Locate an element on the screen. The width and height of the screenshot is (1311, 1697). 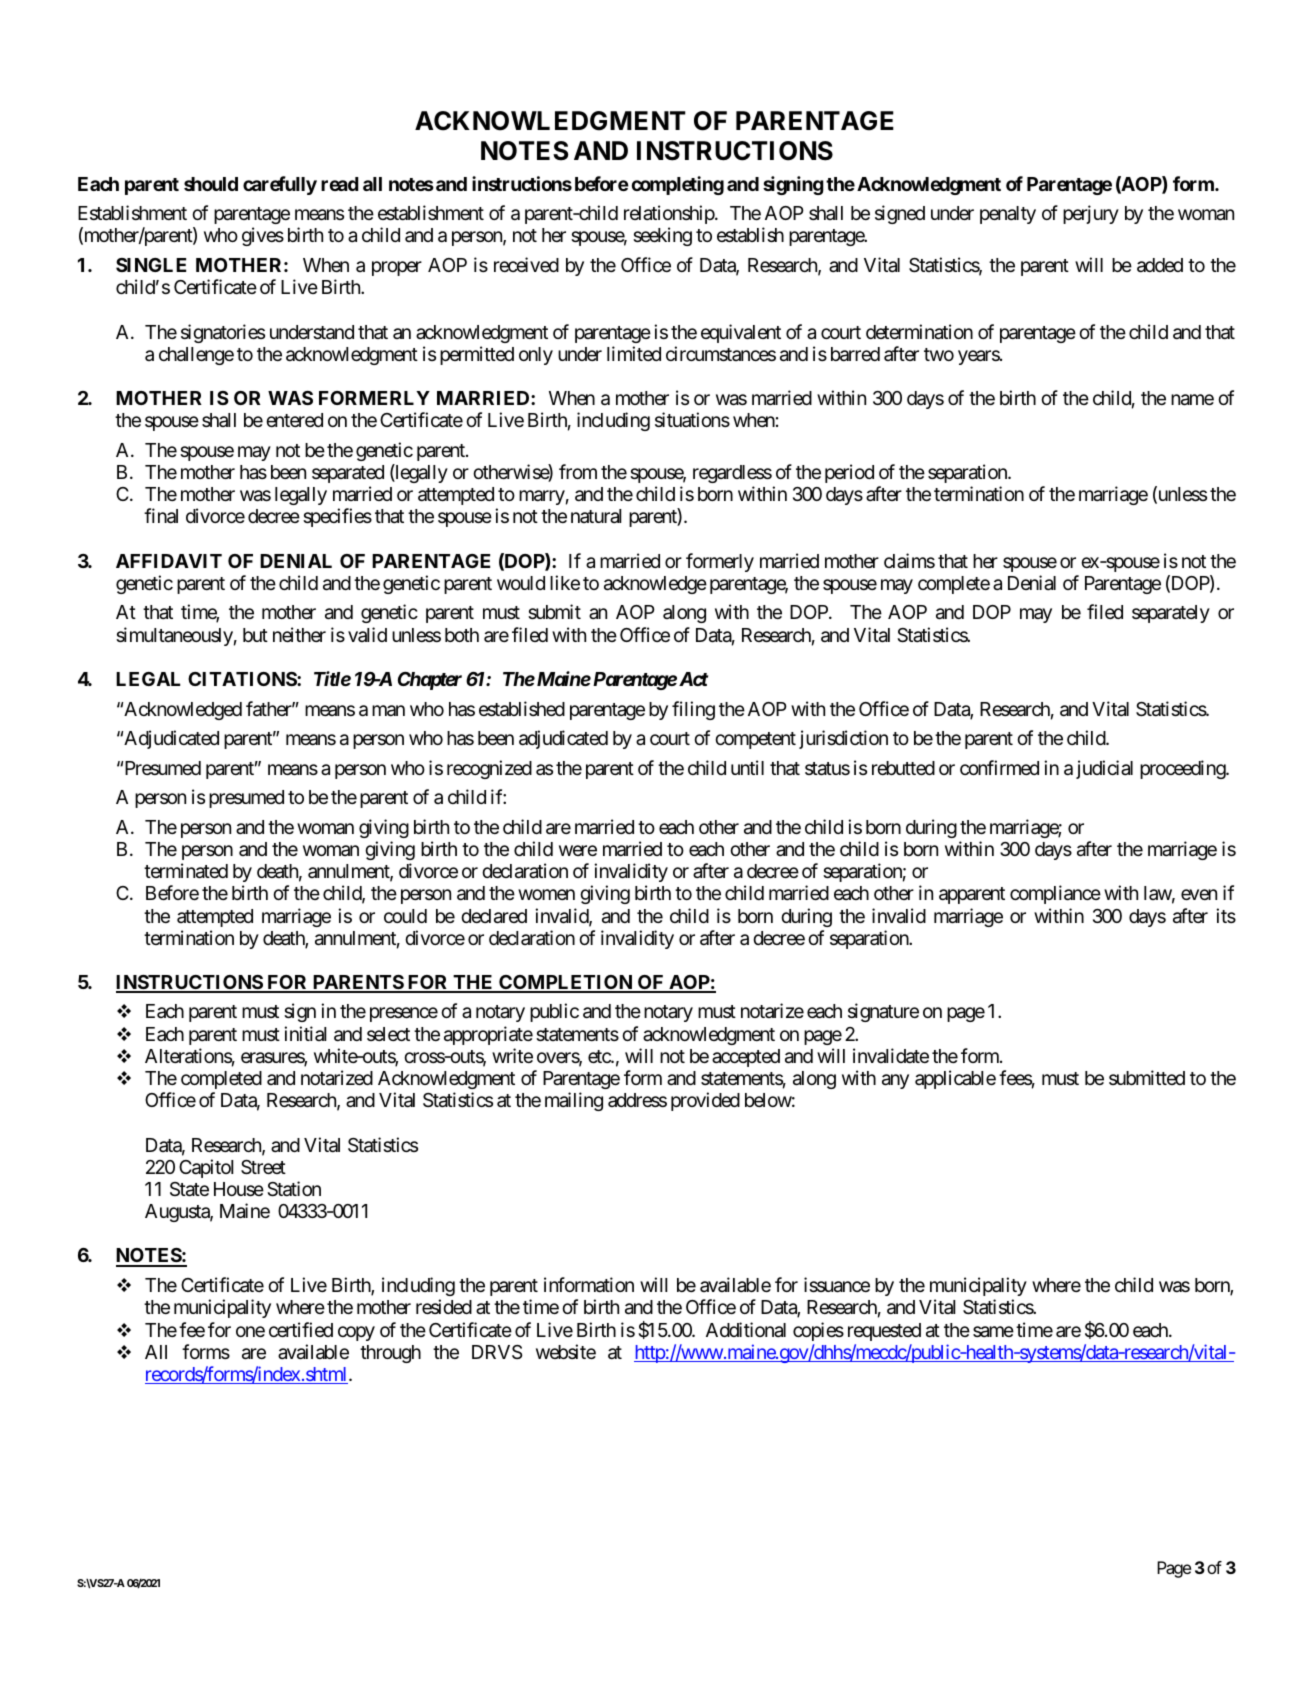
perjury is located at coordinates (1091, 214).
